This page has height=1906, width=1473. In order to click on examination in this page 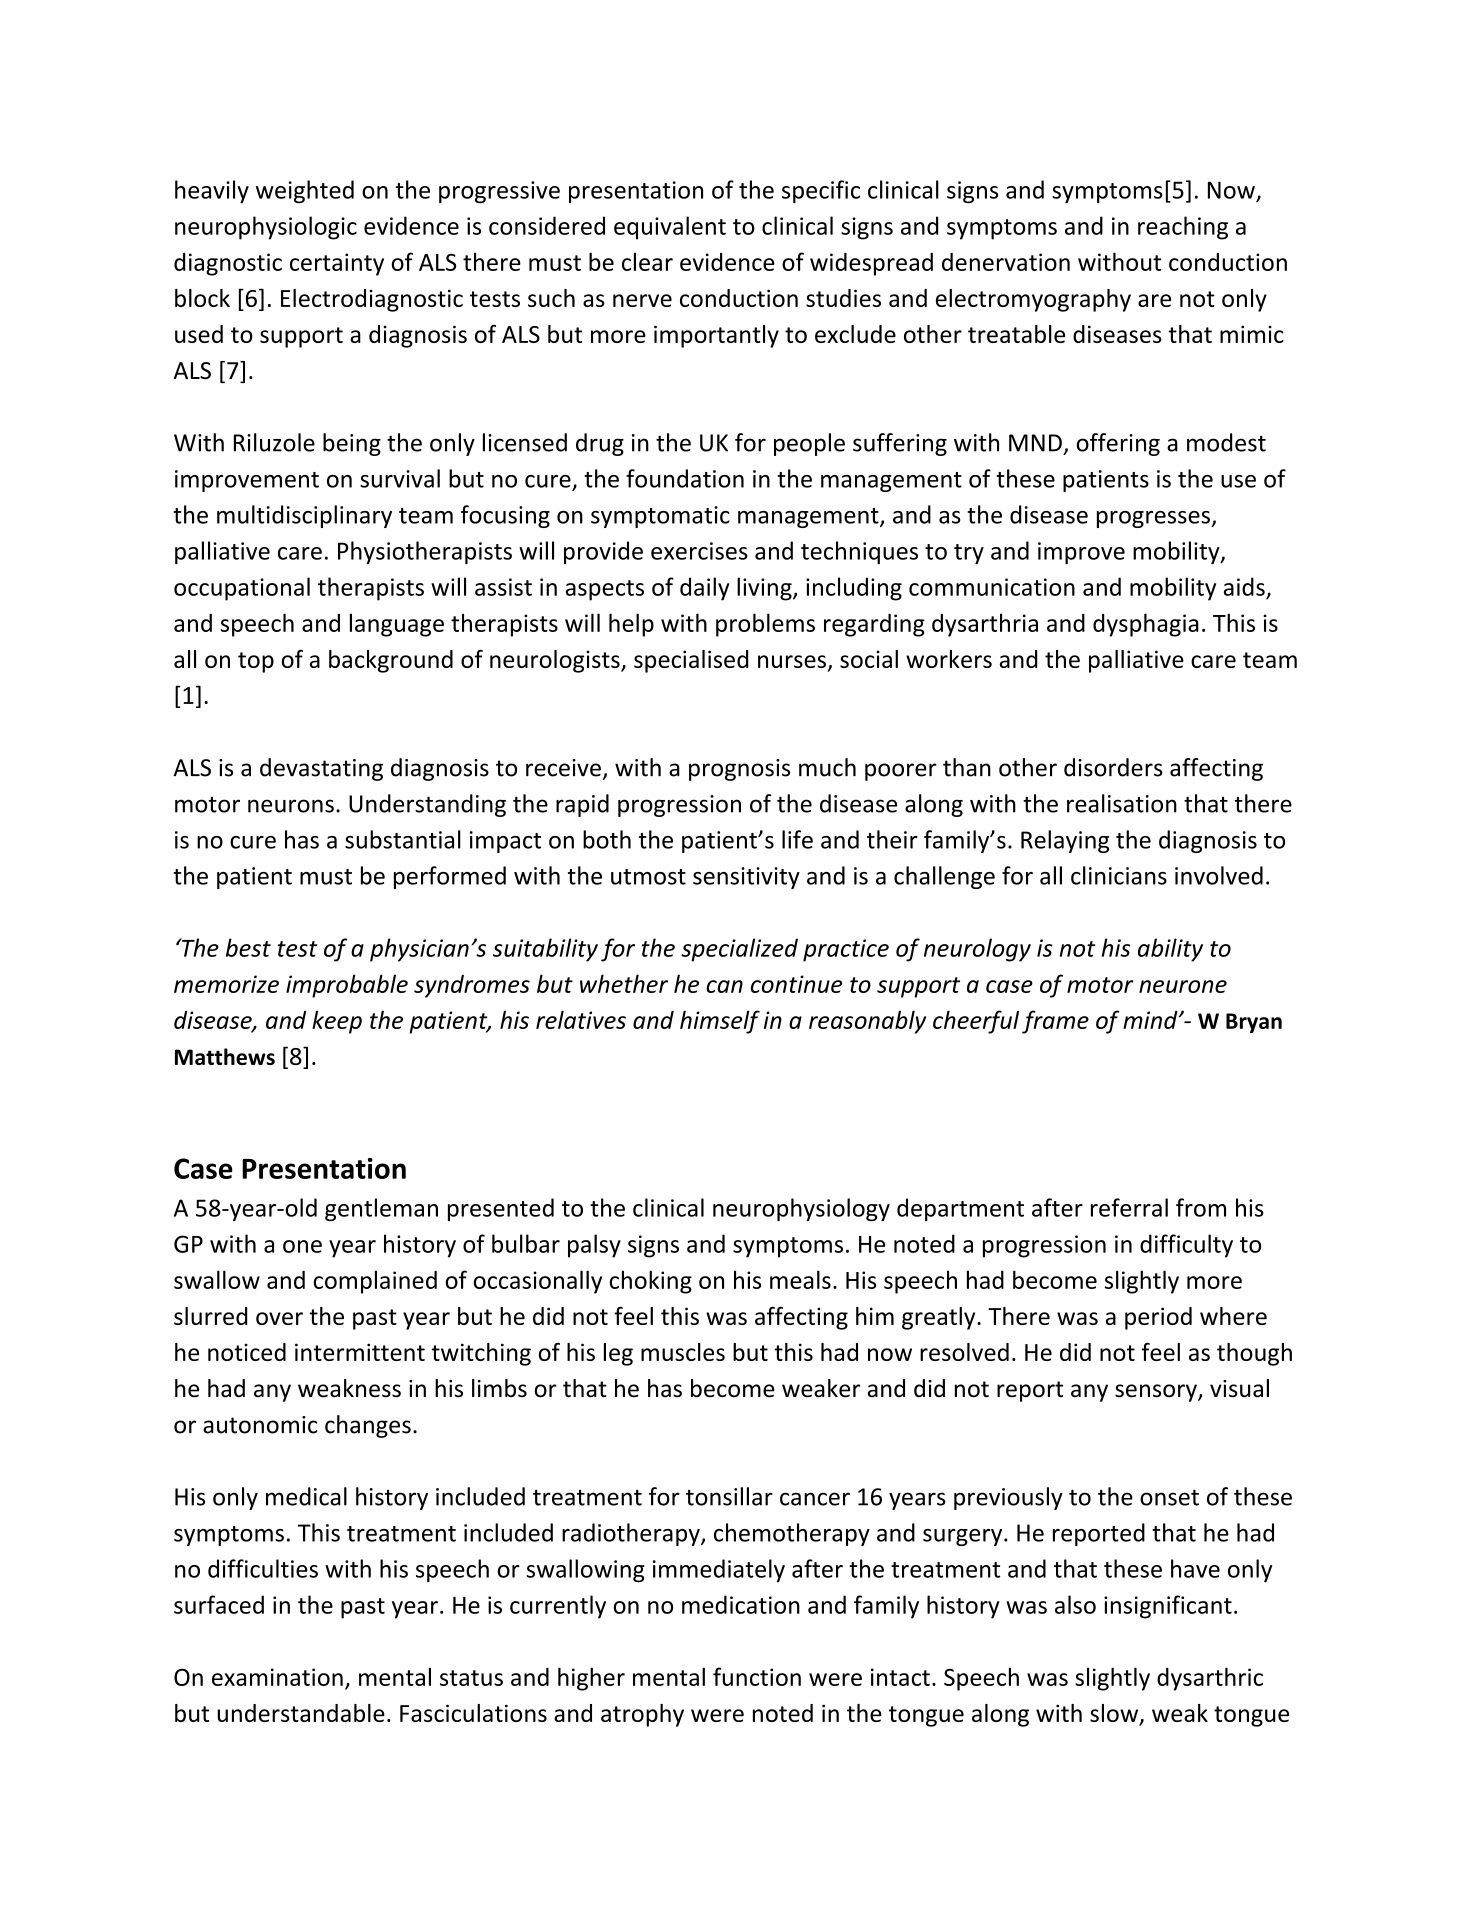, I will do `click(277, 1677)`.
